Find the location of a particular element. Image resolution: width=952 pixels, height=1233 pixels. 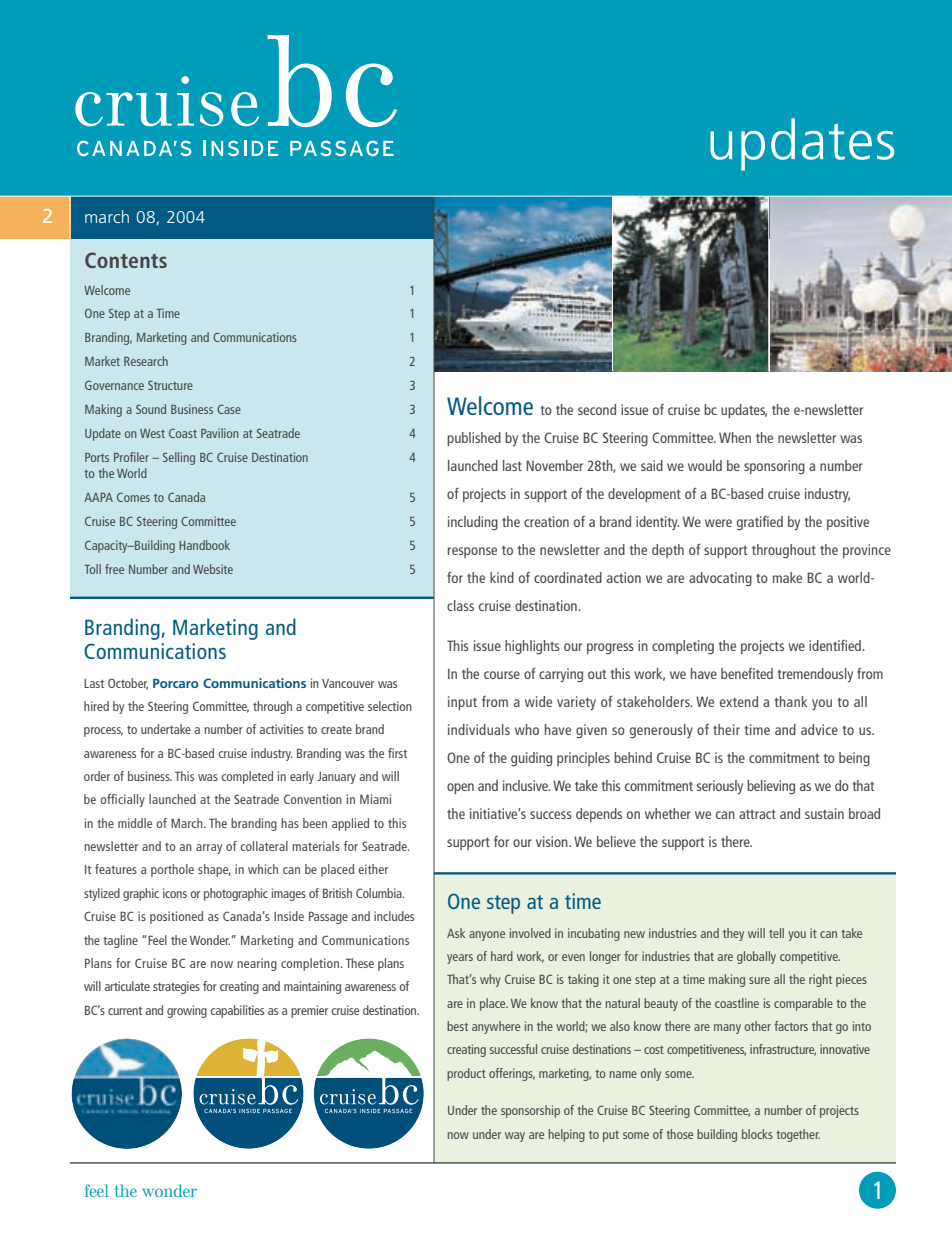

Ask is located at coordinates (456, 933).
